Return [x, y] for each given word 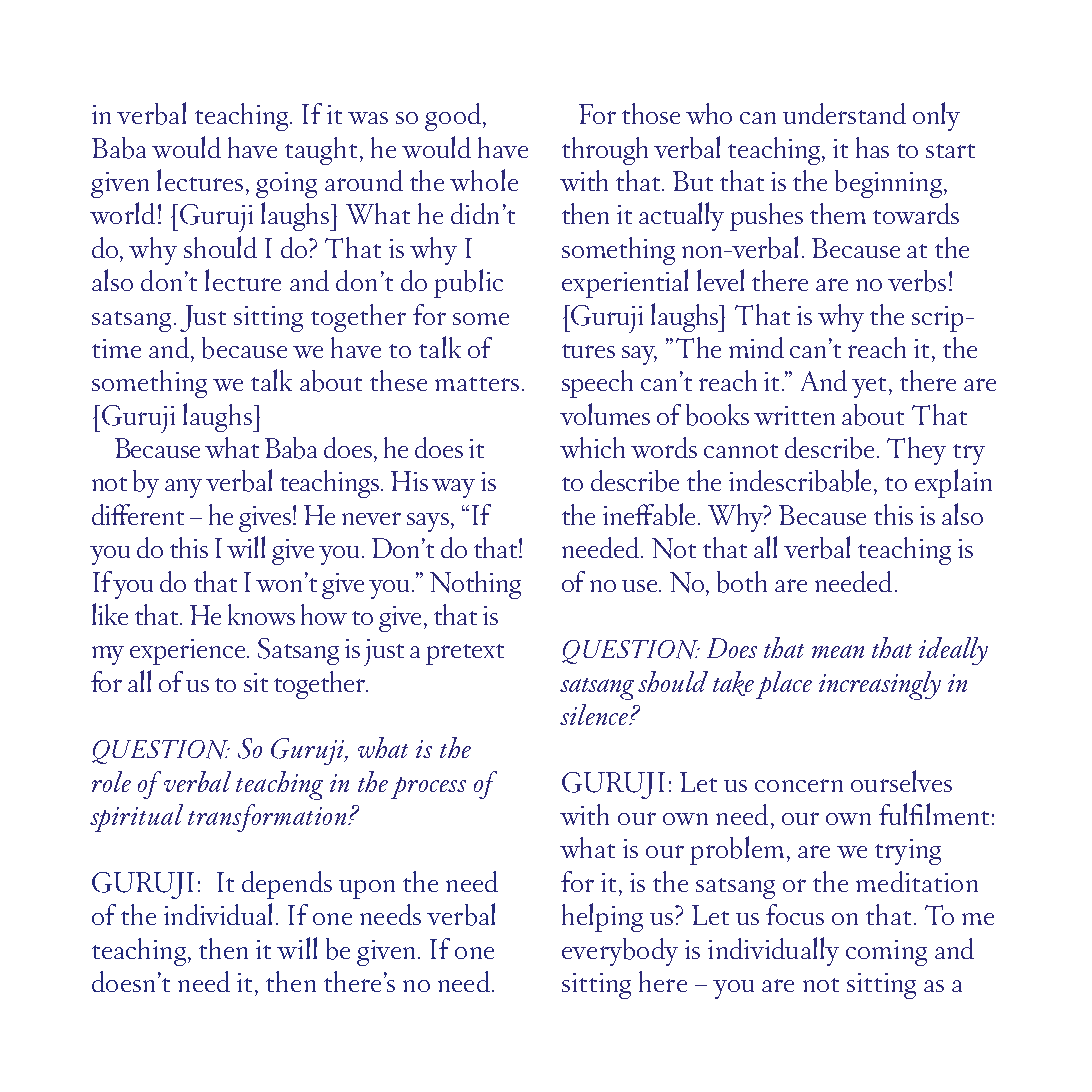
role [111, 781]
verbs [917, 281]
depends [287, 885]
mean [838, 651]
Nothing [475, 585]
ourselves [901, 781]
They [916, 451]
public [468, 283]
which [592, 447]
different [138, 514]
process [428, 788]
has [872, 147]
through [605, 151]
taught [321, 151]
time [116, 348]
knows [261, 614]
